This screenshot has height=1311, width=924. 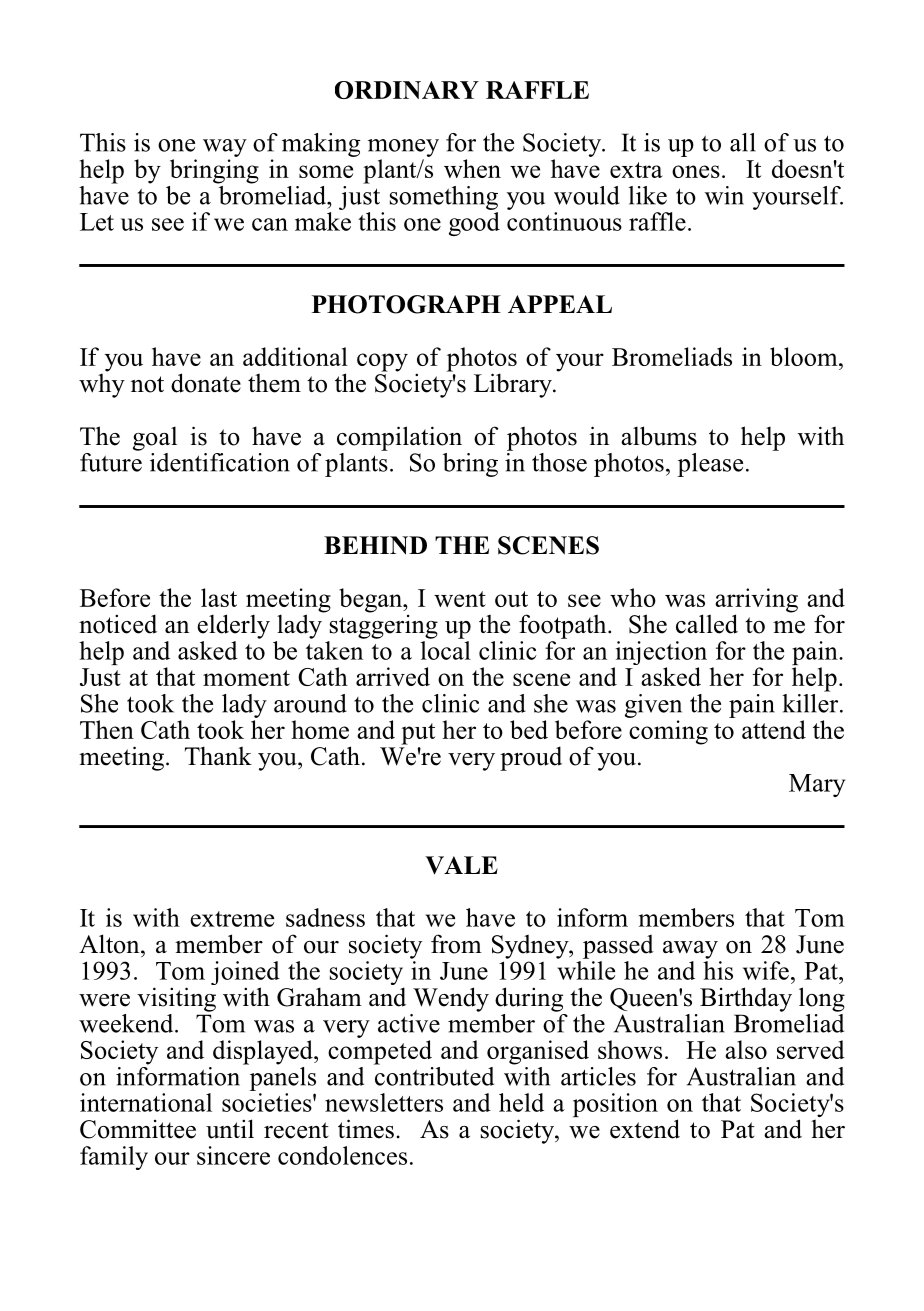 I want to click on please, so click(x=710, y=465).
